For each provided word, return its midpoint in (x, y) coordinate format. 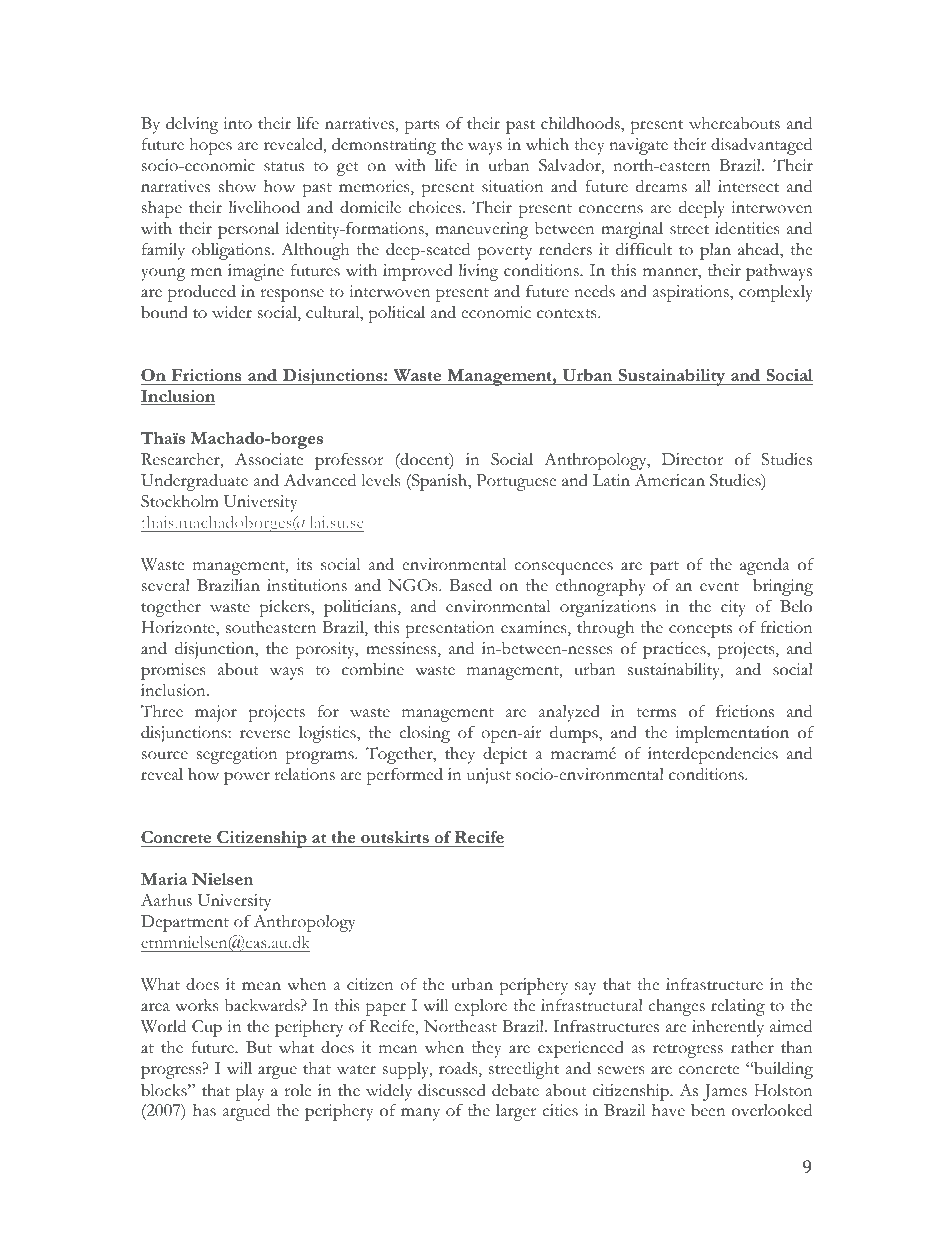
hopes (211, 146)
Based (471, 585)
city (733, 608)
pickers (285, 608)
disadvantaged (761, 146)
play (250, 1092)
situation (512, 186)
